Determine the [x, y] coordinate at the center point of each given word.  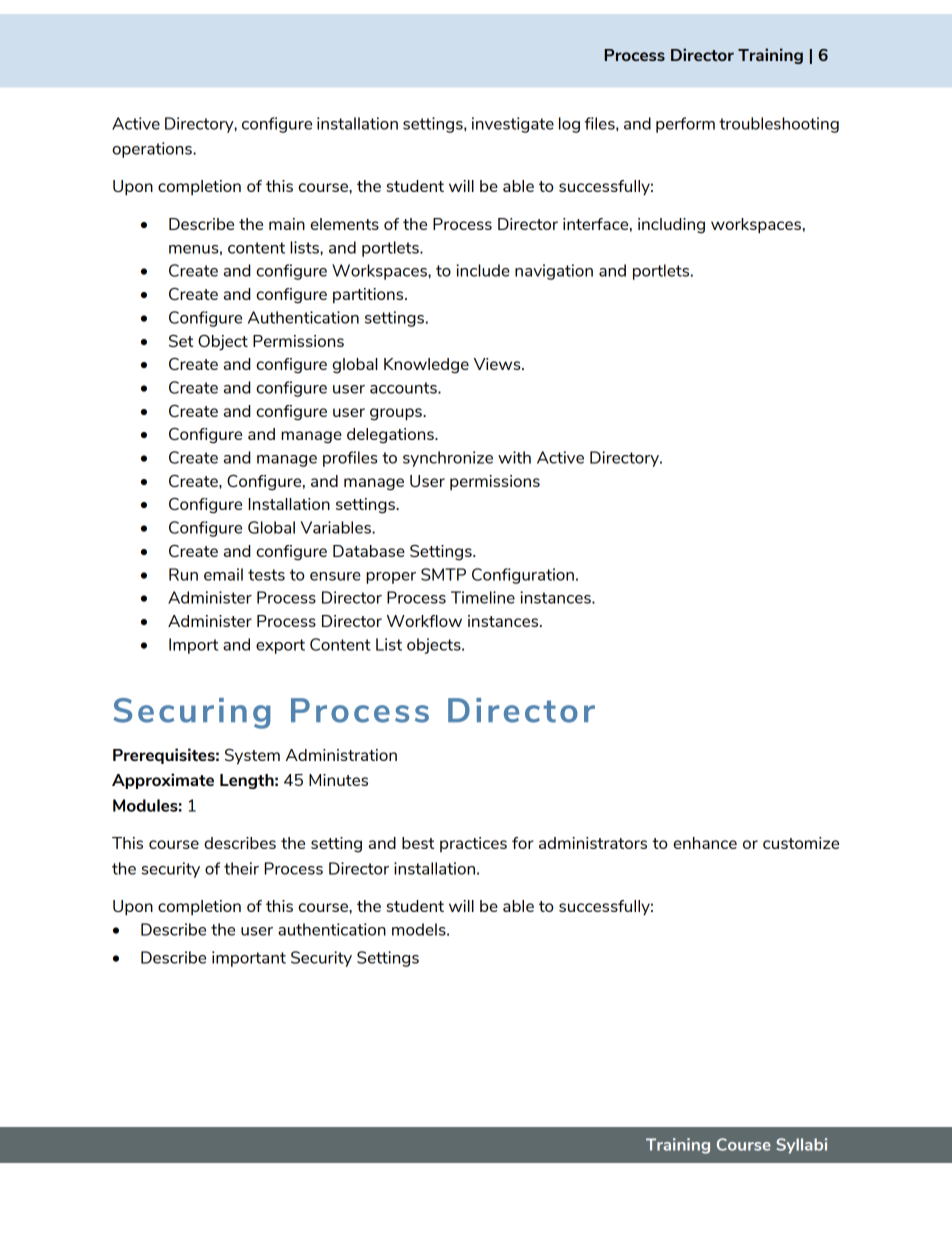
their [241, 868]
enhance [705, 843]
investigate [513, 125]
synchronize [448, 459]
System [252, 757]
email [223, 574]
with [514, 457]
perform [685, 125]
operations [153, 150]
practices [473, 844]
